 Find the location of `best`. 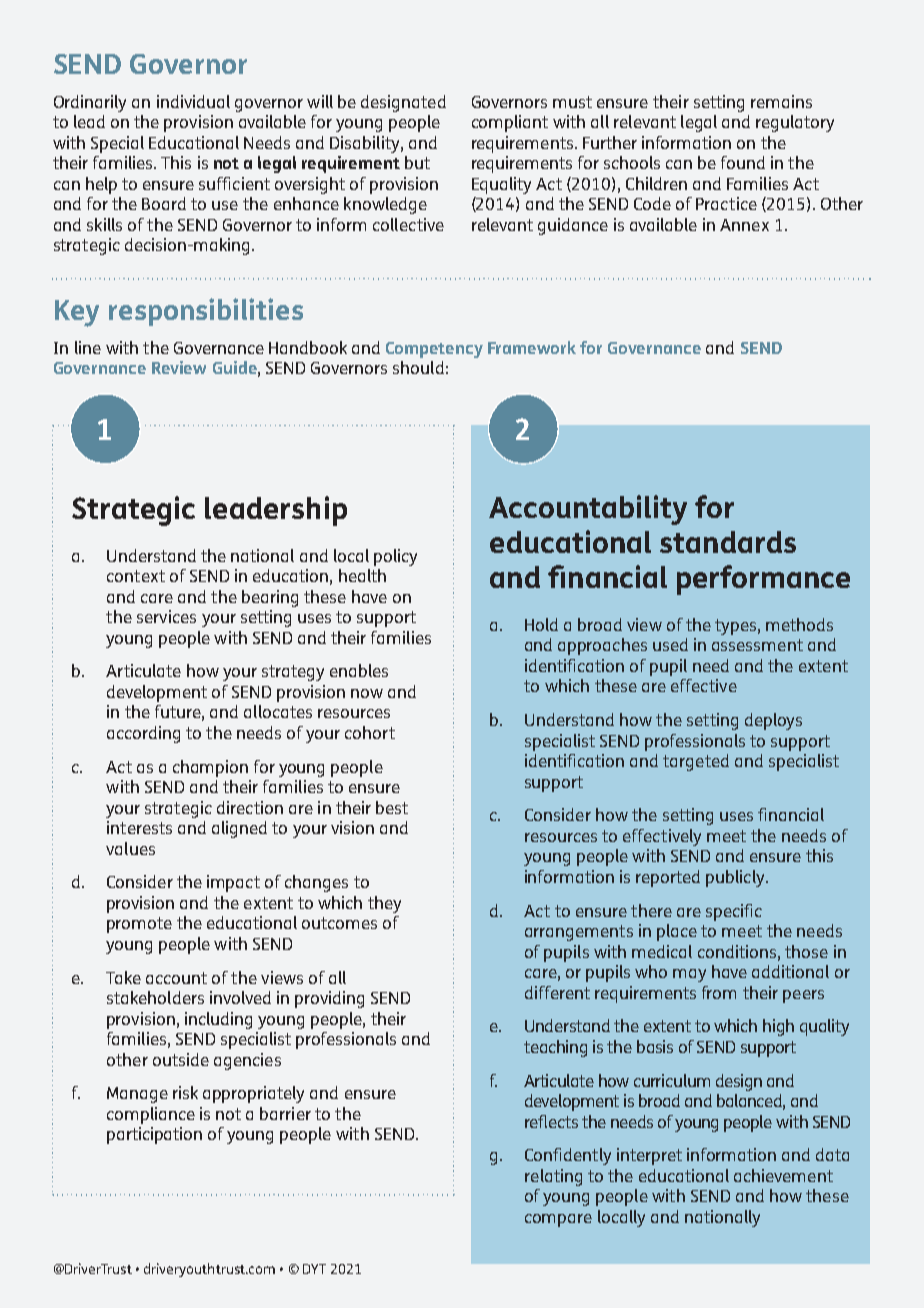

best is located at coordinates (392, 807).
